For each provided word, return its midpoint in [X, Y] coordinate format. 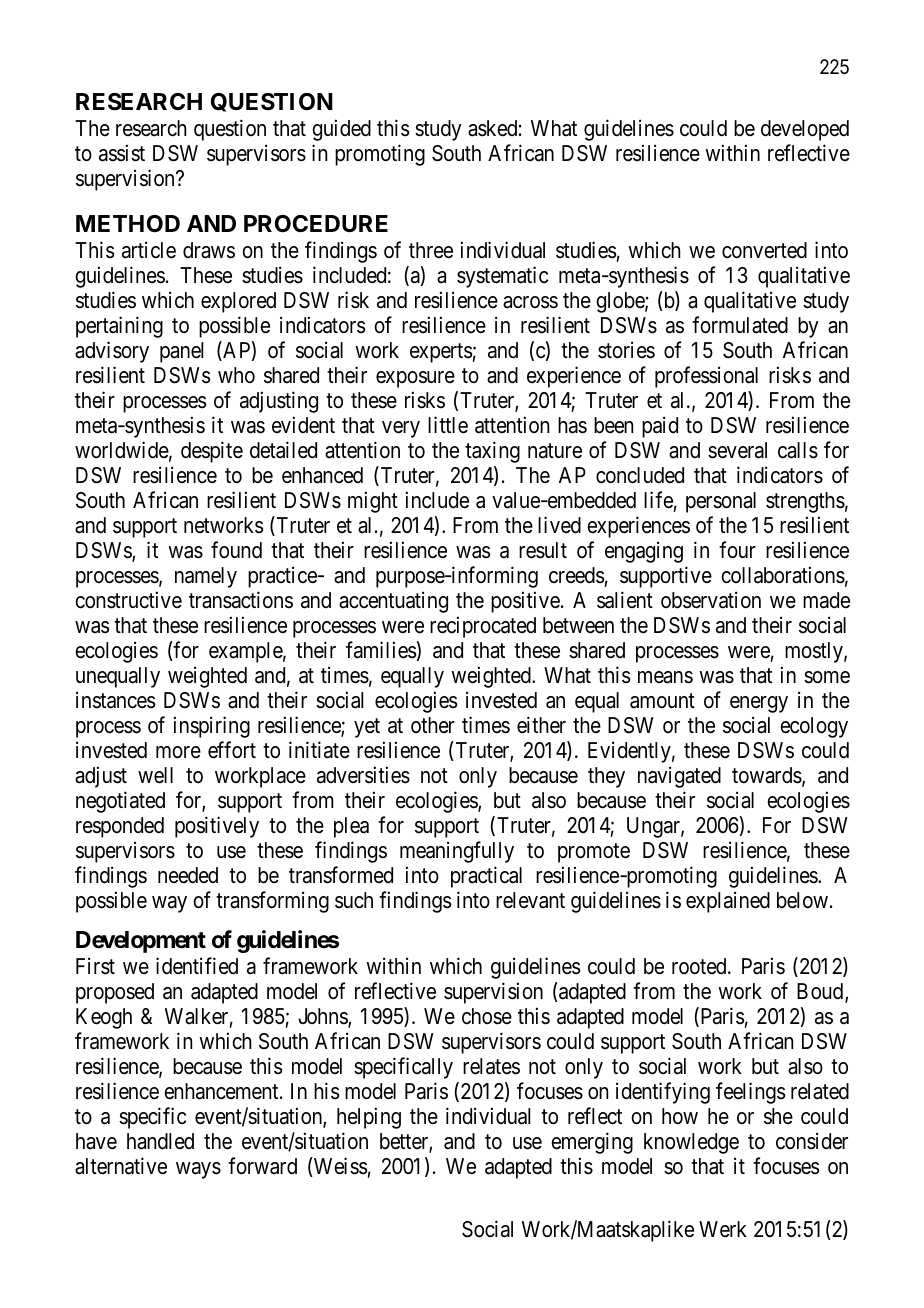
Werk [723, 1229]
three [431, 250]
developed [805, 130]
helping [369, 1118]
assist [122, 153]
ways [198, 1170]
